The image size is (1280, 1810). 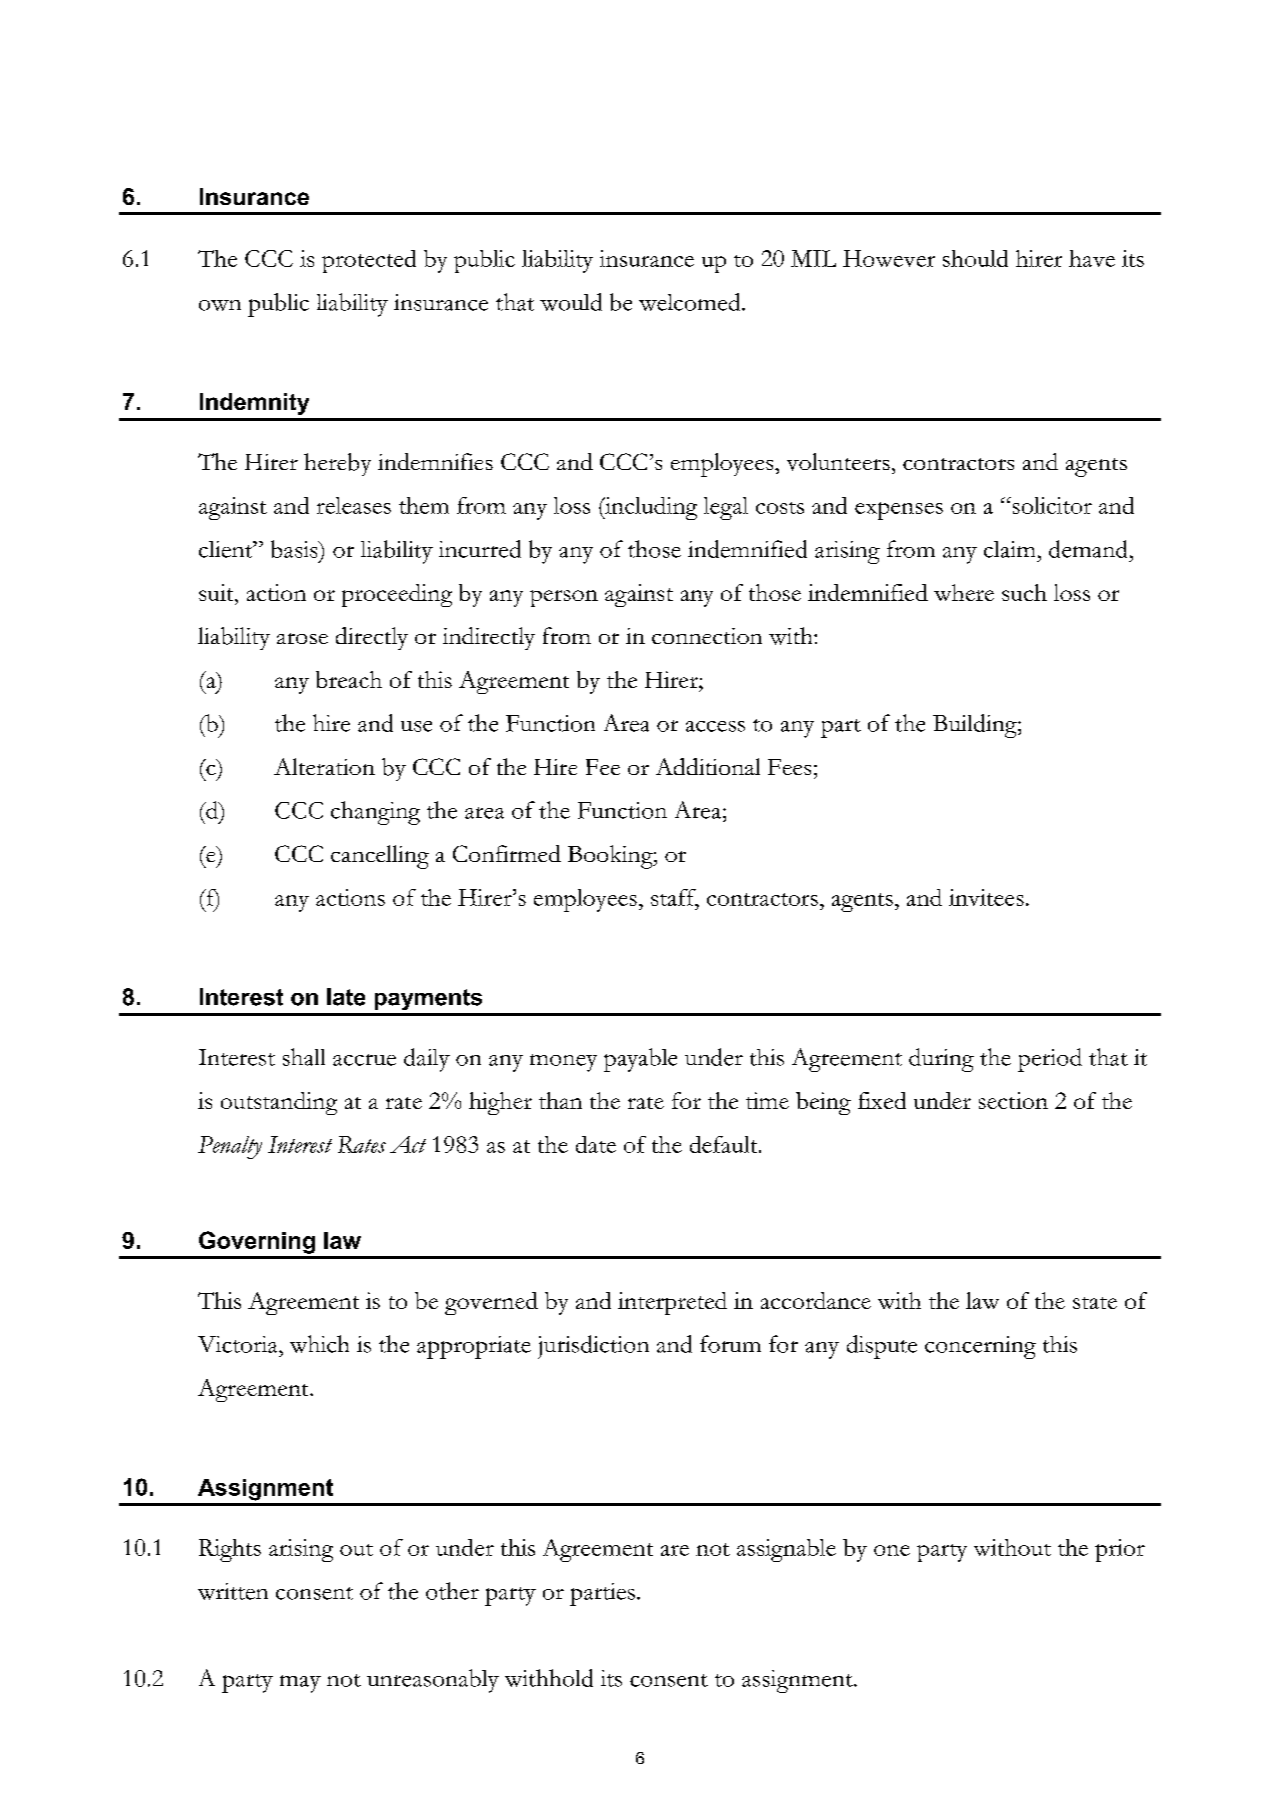 What do you see at coordinates (691, 302) in the screenshot?
I see `welcomed` at bounding box center [691, 302].
